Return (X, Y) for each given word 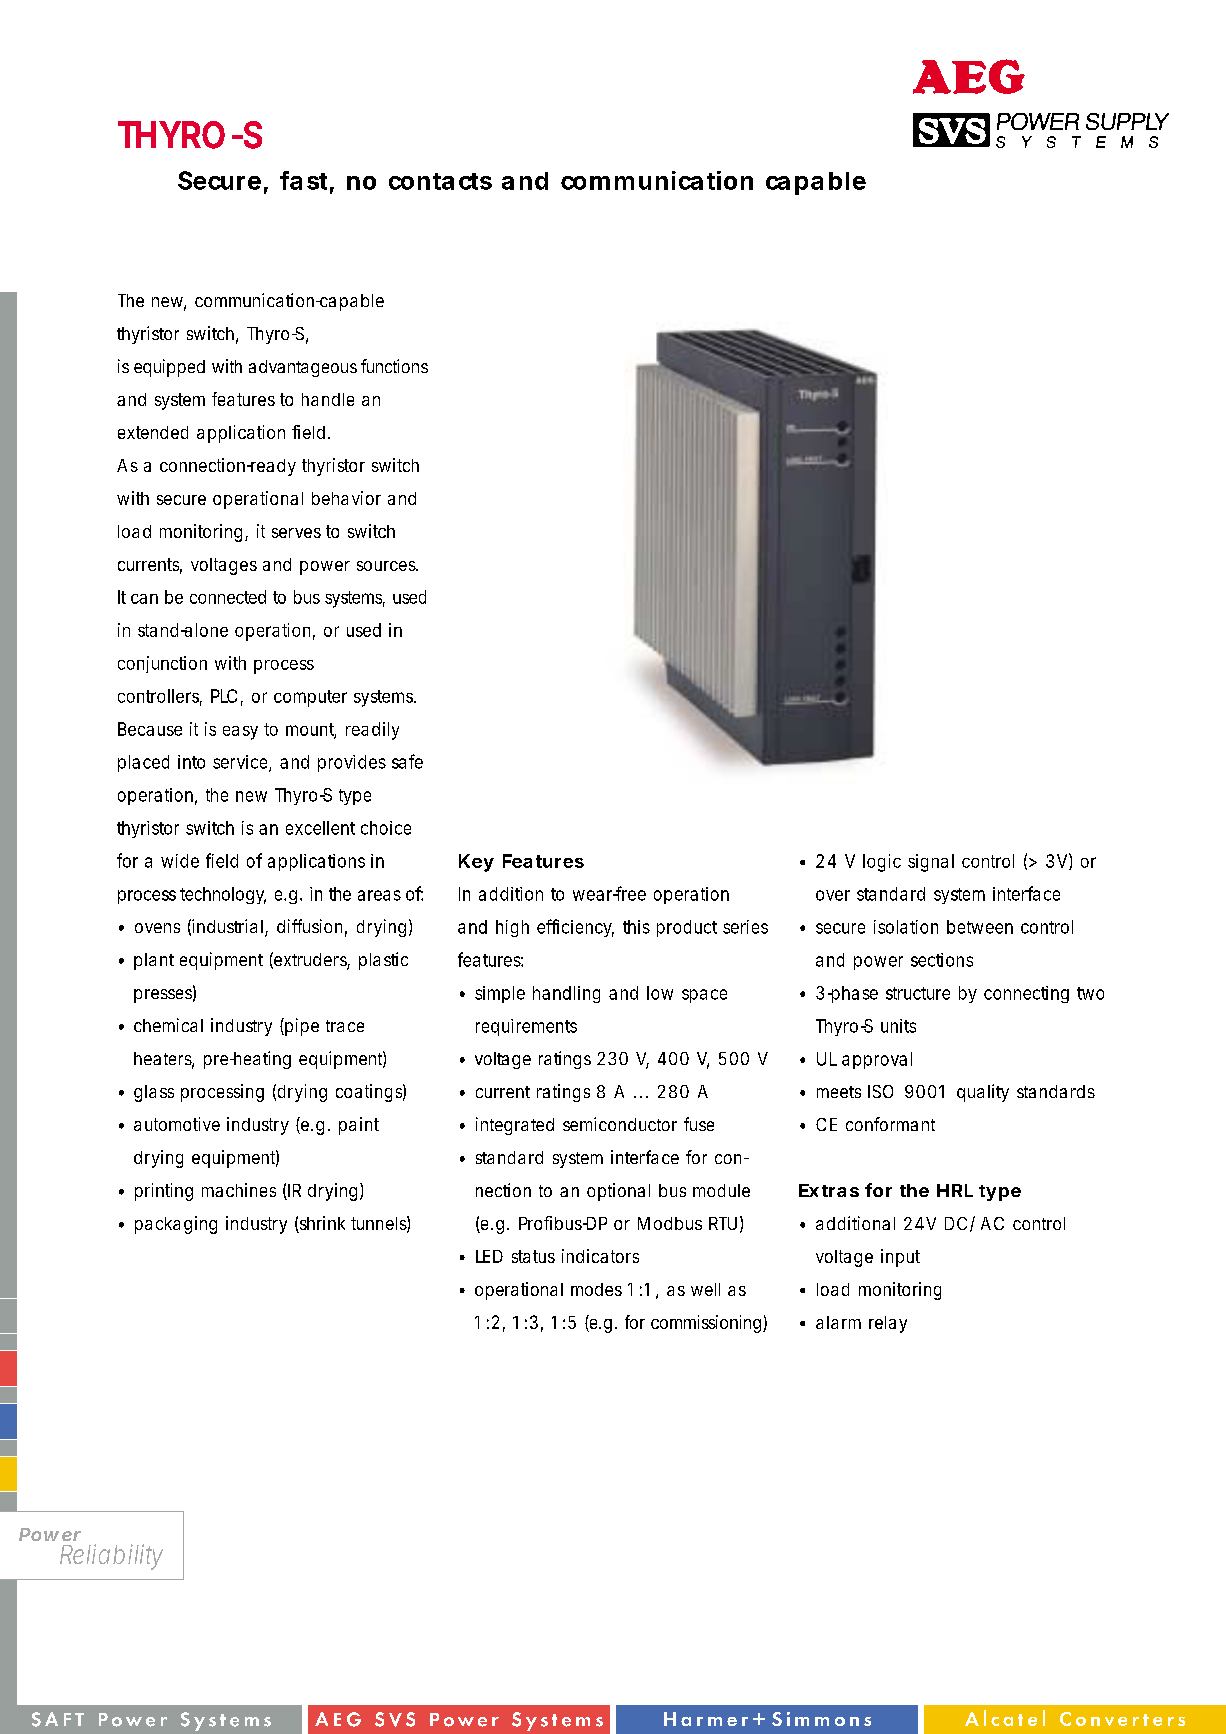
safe (407, 761)
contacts (440, 181)
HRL (955, 1190)
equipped (169, 368)
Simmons (821, 1719)
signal (931, 863)
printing (164, 1192)
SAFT (58, 1719)
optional (618, 1192)
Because (150, 729)
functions (394, 366)
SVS (395, 1719)
